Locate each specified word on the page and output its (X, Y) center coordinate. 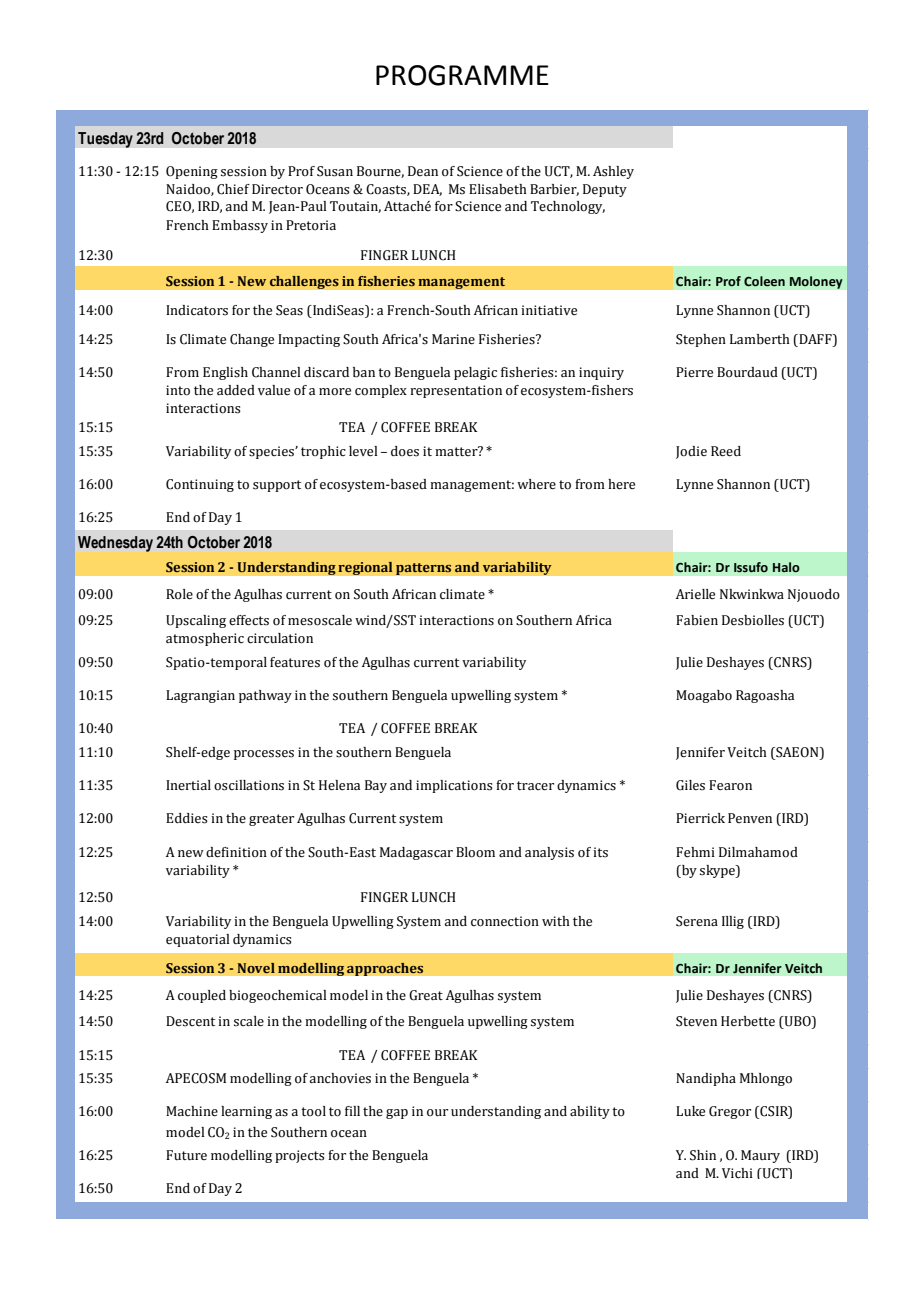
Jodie (691, 452)
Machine (192, 1111)
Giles (690, 785)
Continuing (200, 485)
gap (397, 1114)
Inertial (188, 785)
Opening (192, 172)
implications (454, 786)
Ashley (613, 172)
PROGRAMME (462, 75)
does (405, 451)
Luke (690, 1111)
